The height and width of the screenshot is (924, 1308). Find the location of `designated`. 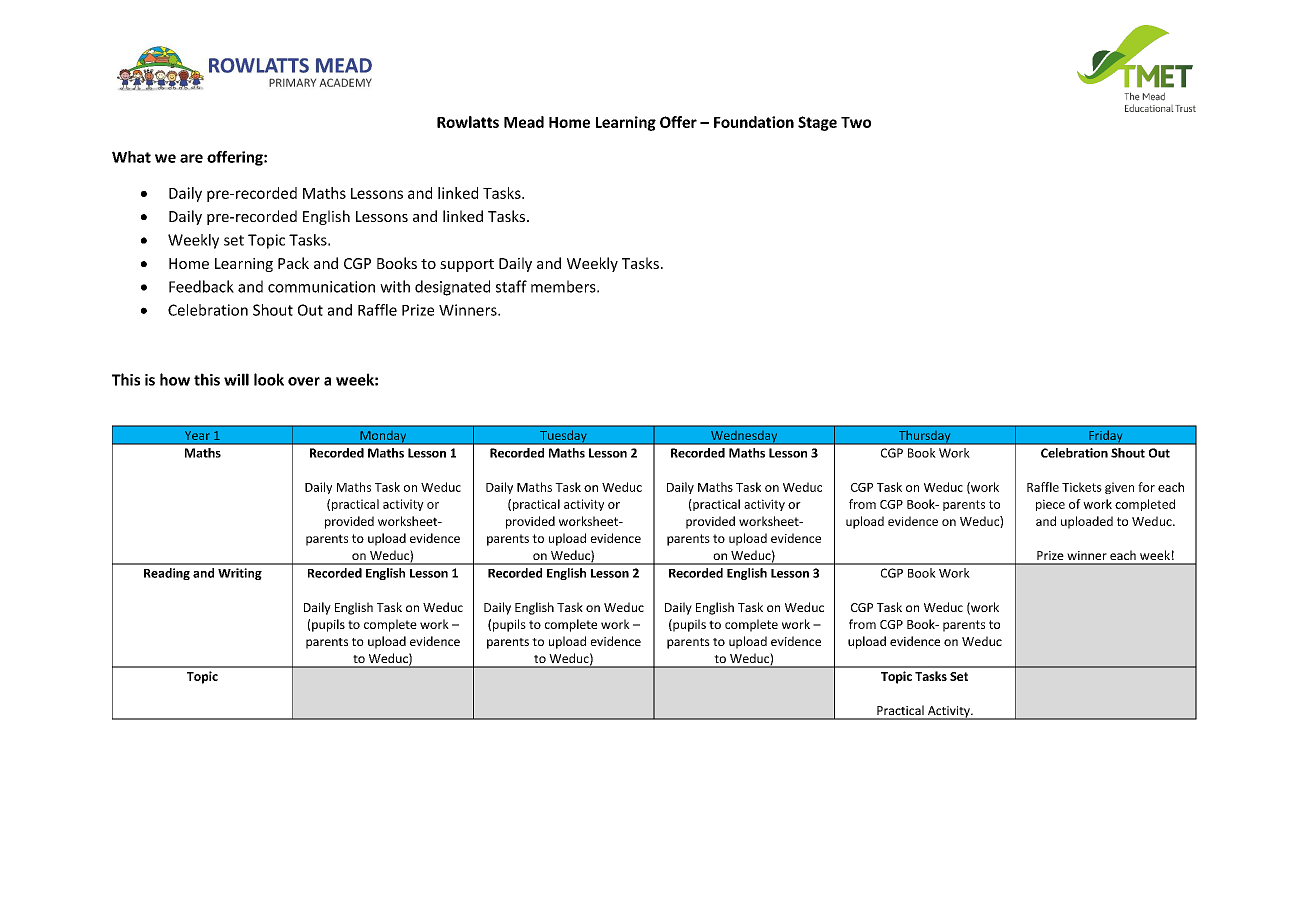

designated is located at coordinates (452, 288).
